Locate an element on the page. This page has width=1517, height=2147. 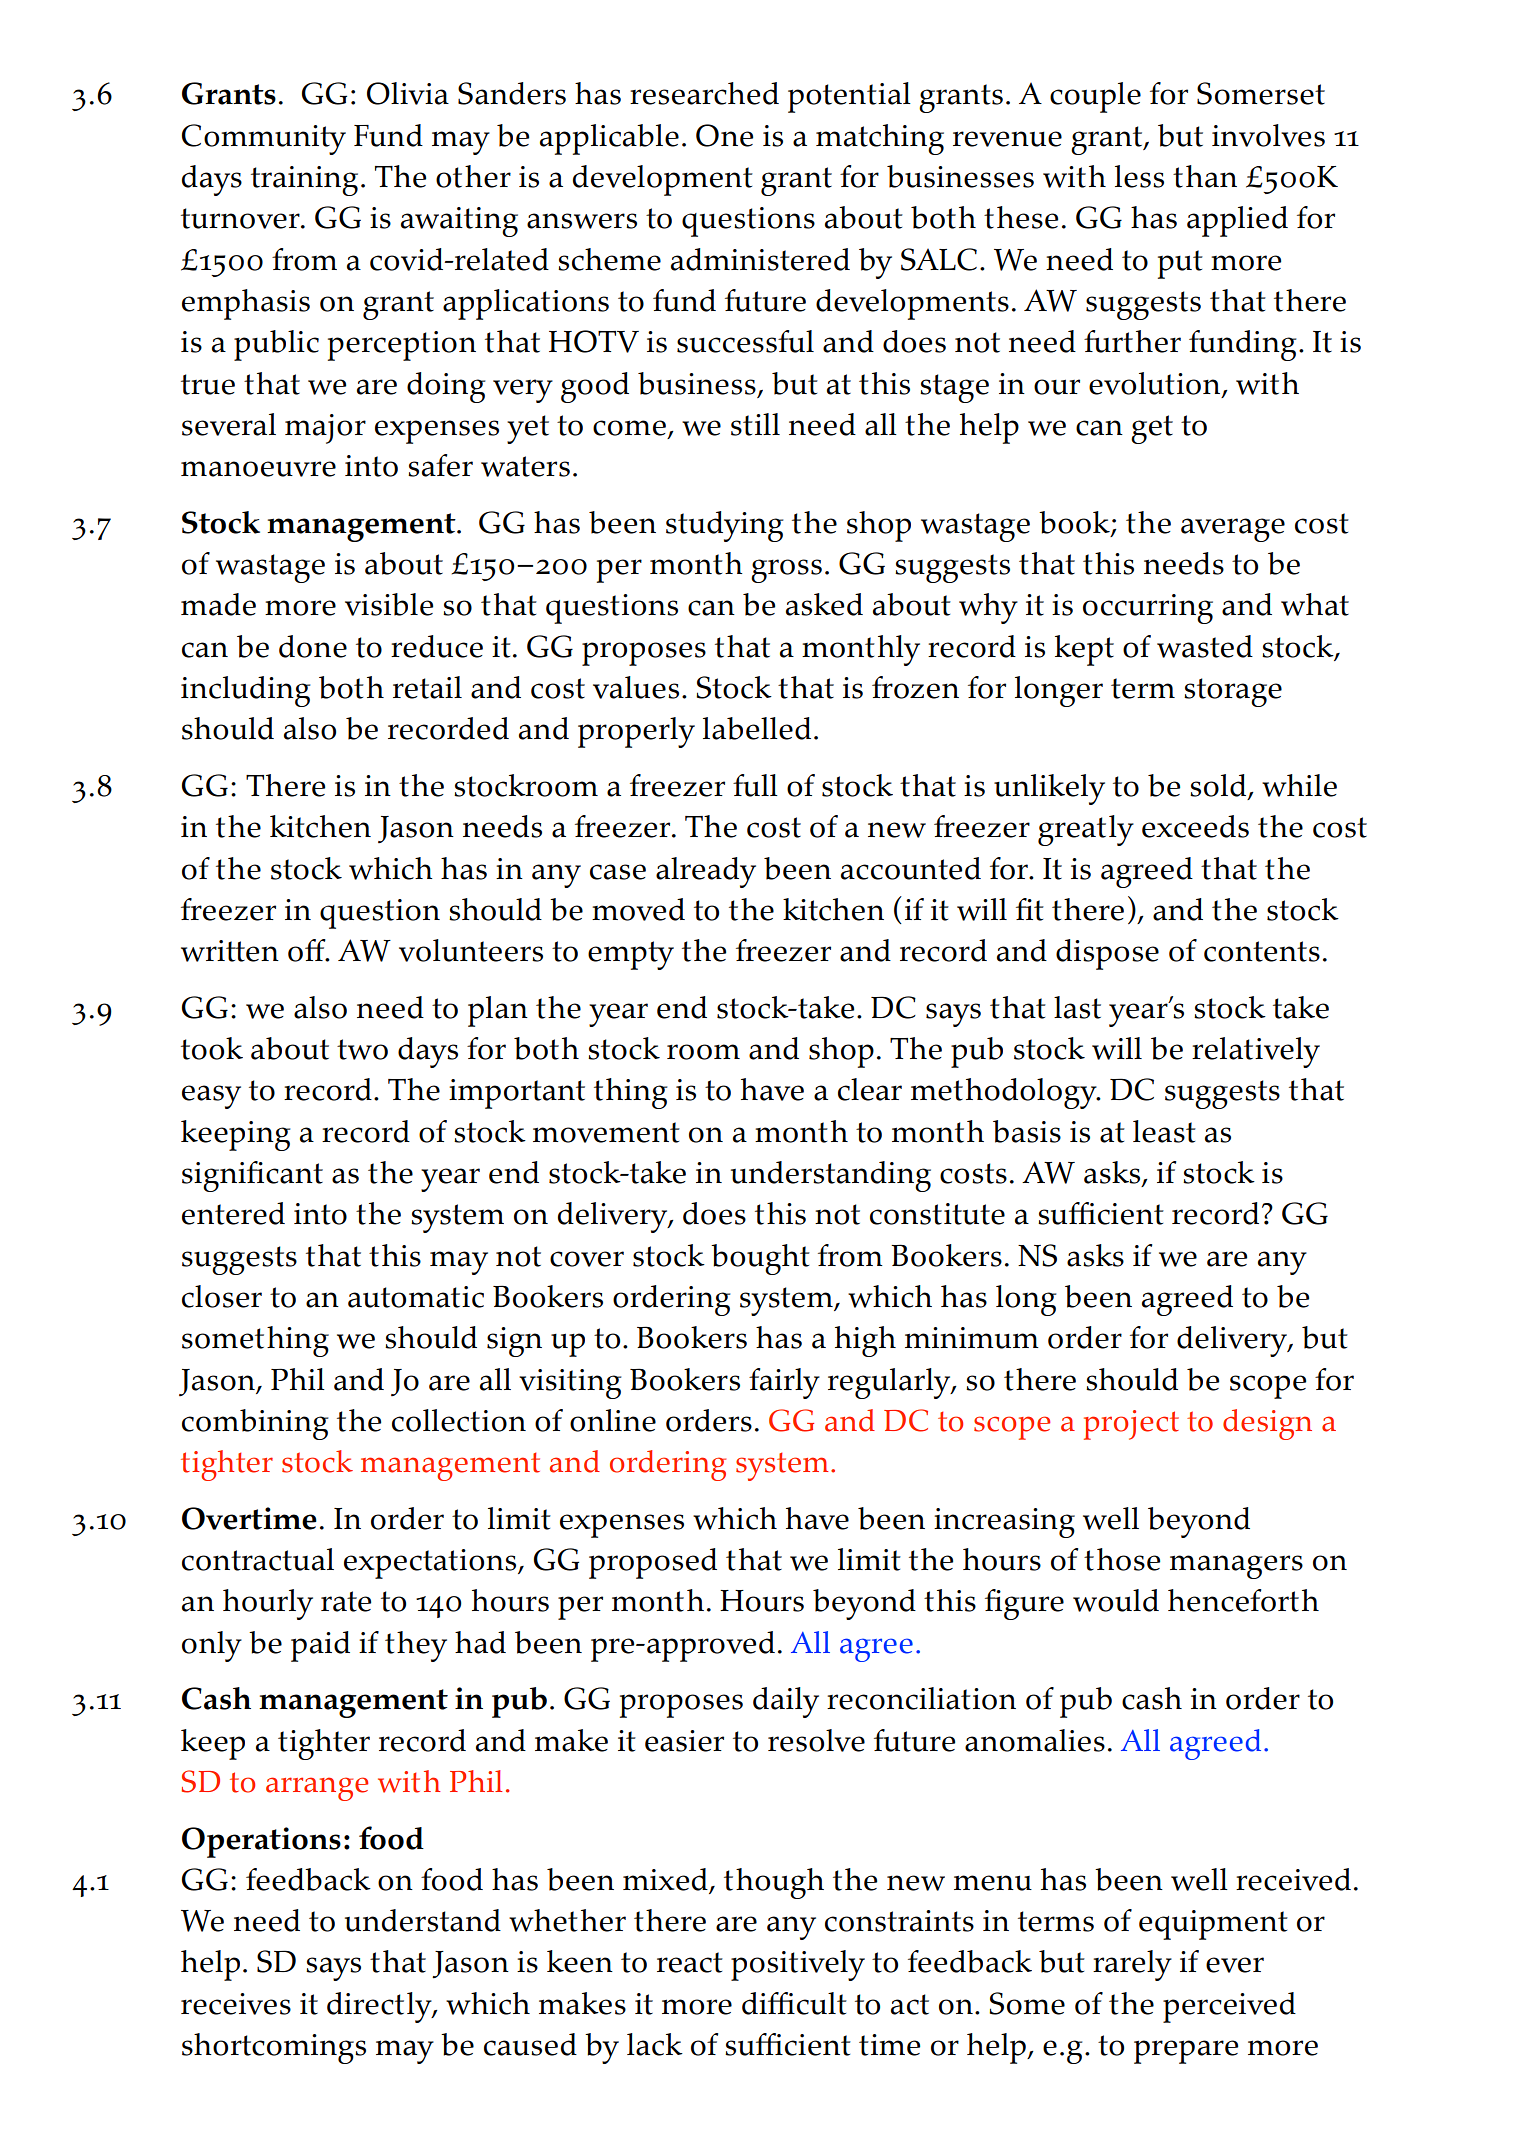
shortcomings is located at coordinates (274, 2048).
